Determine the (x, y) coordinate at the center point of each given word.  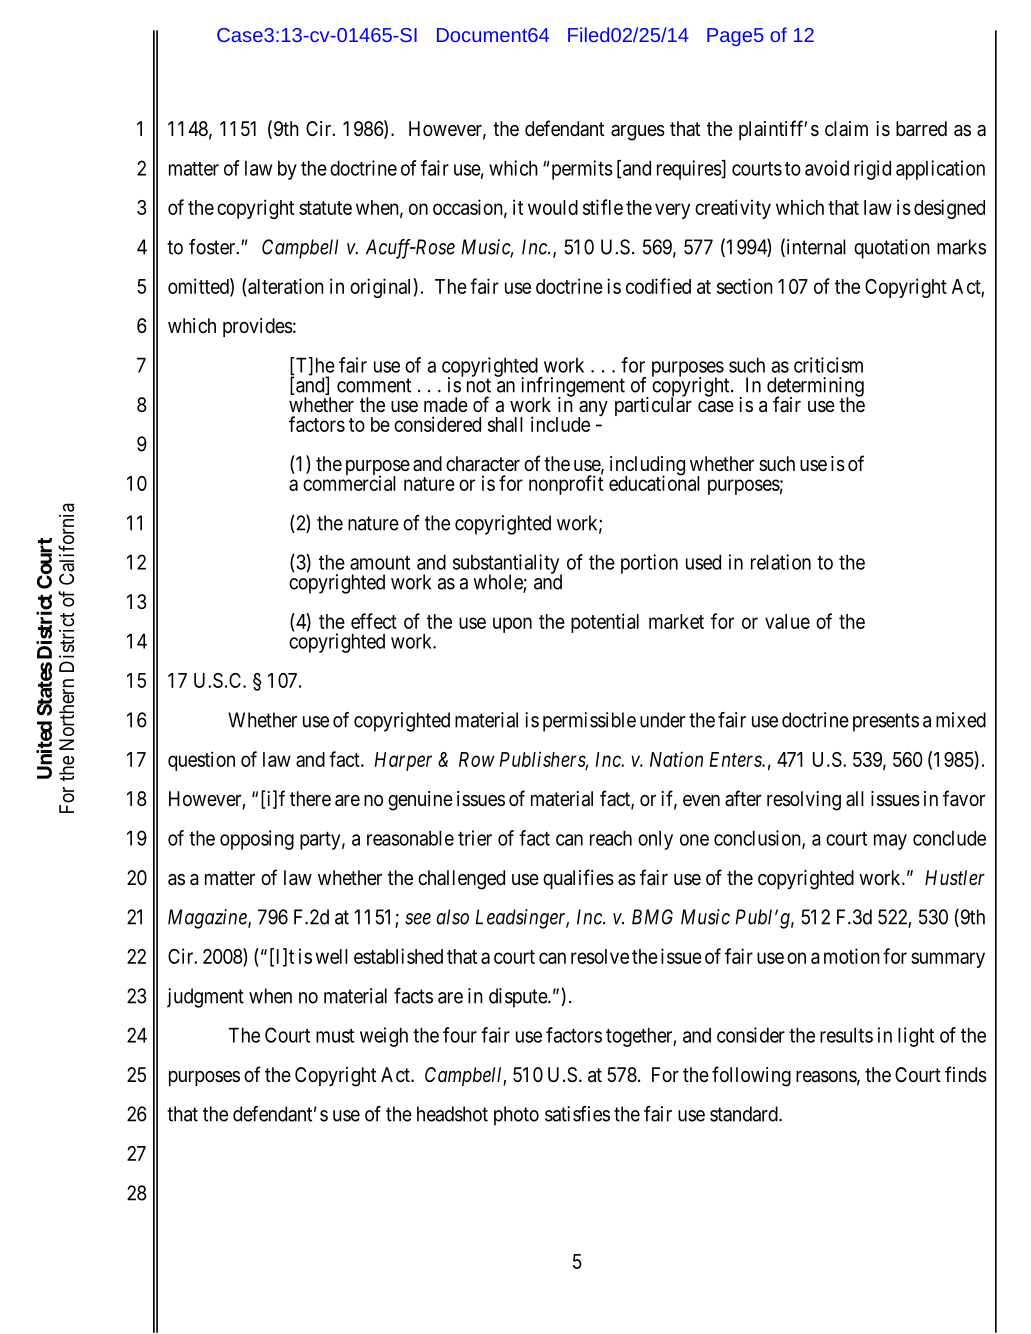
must (335, 1036)
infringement (573, 388)
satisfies (577, 1114)
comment (374, 385)
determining (815, 388)
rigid (872, 170)
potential (605, 623)
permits (582, 170)
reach (611, 838)
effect (374, 621)
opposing (257, 840)
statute (325, 208)
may (890, 842)
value (787, 621)
